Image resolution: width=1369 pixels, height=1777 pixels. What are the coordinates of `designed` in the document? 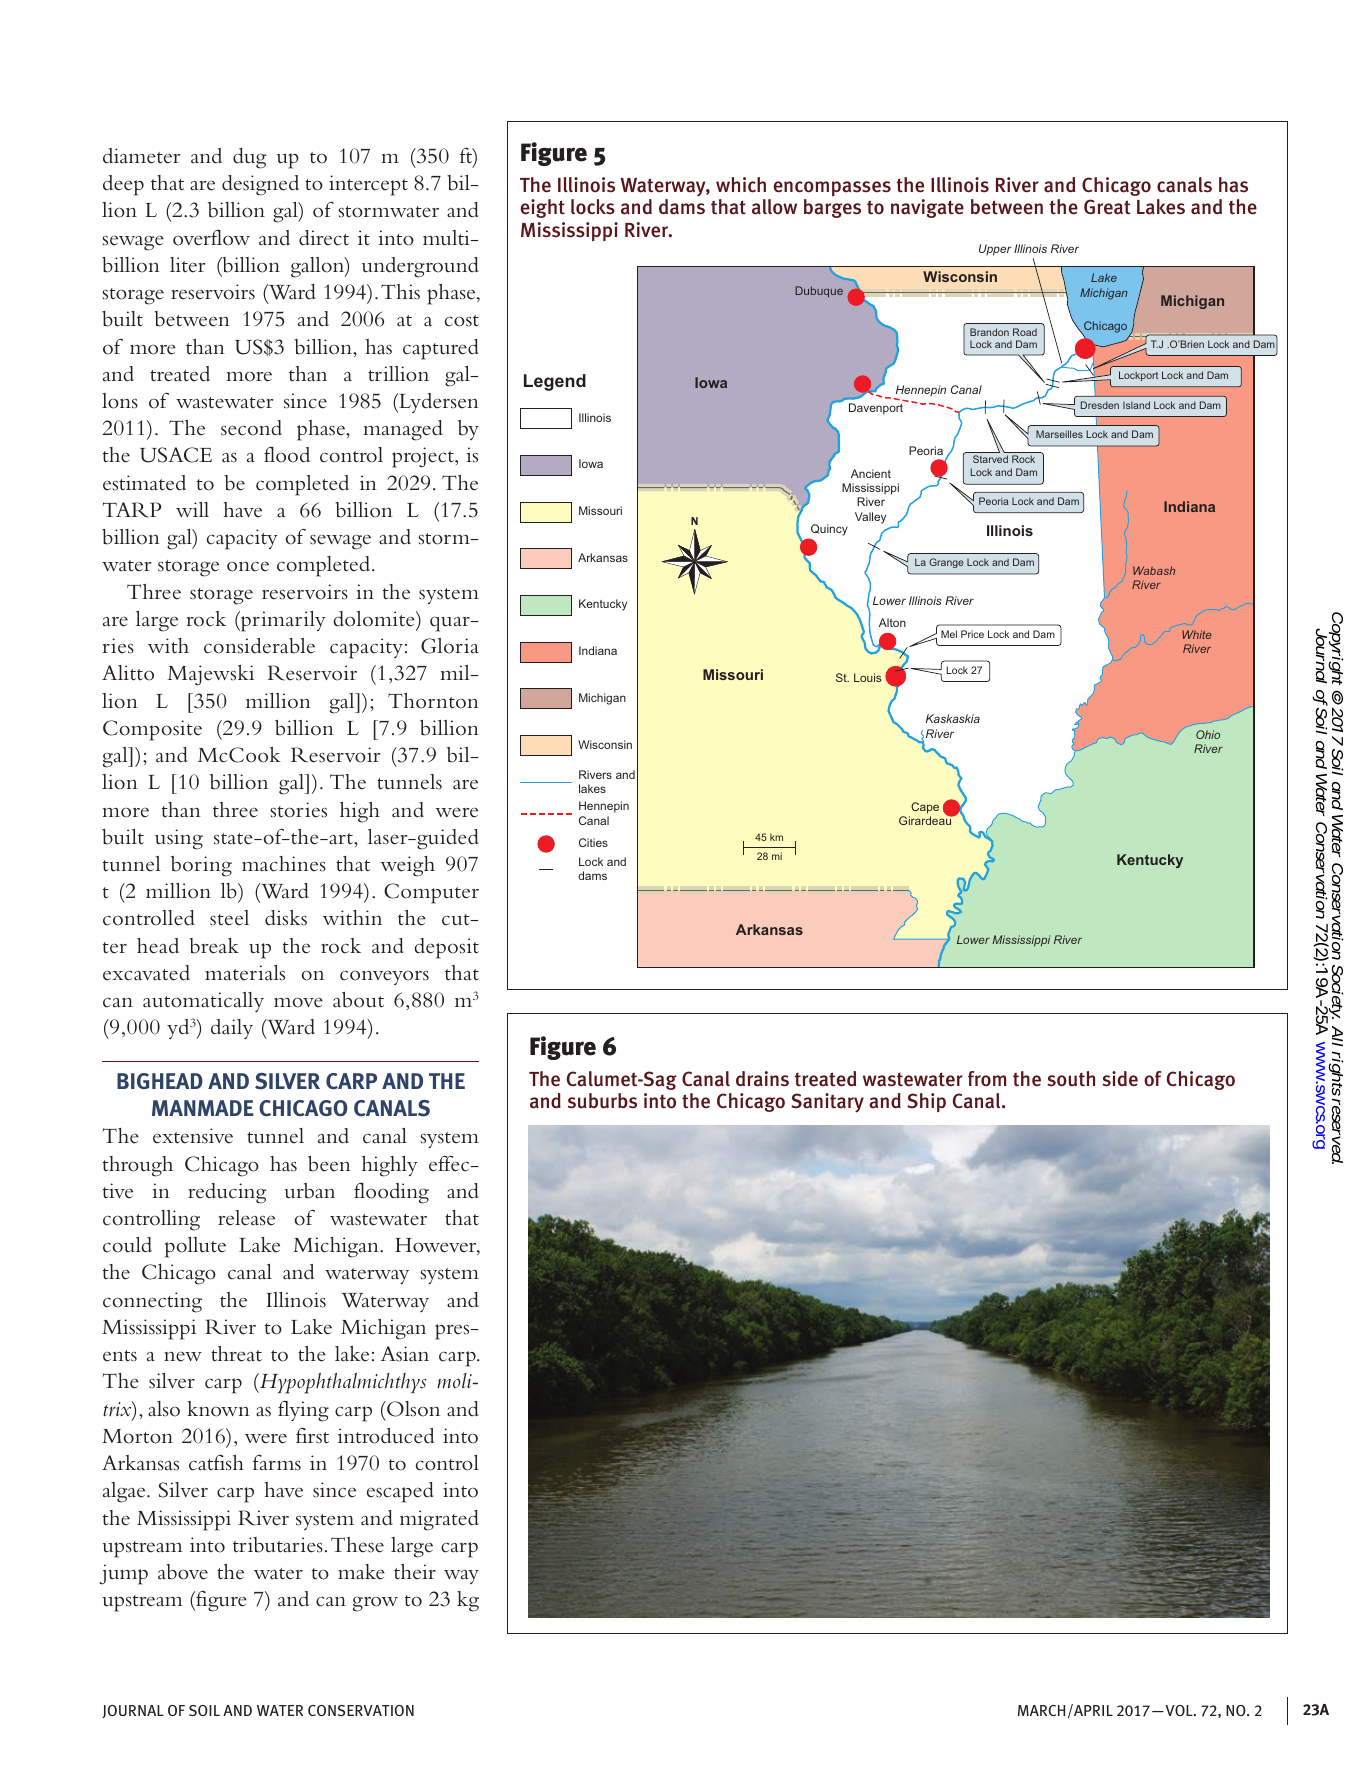 It's located at (260, 185).
